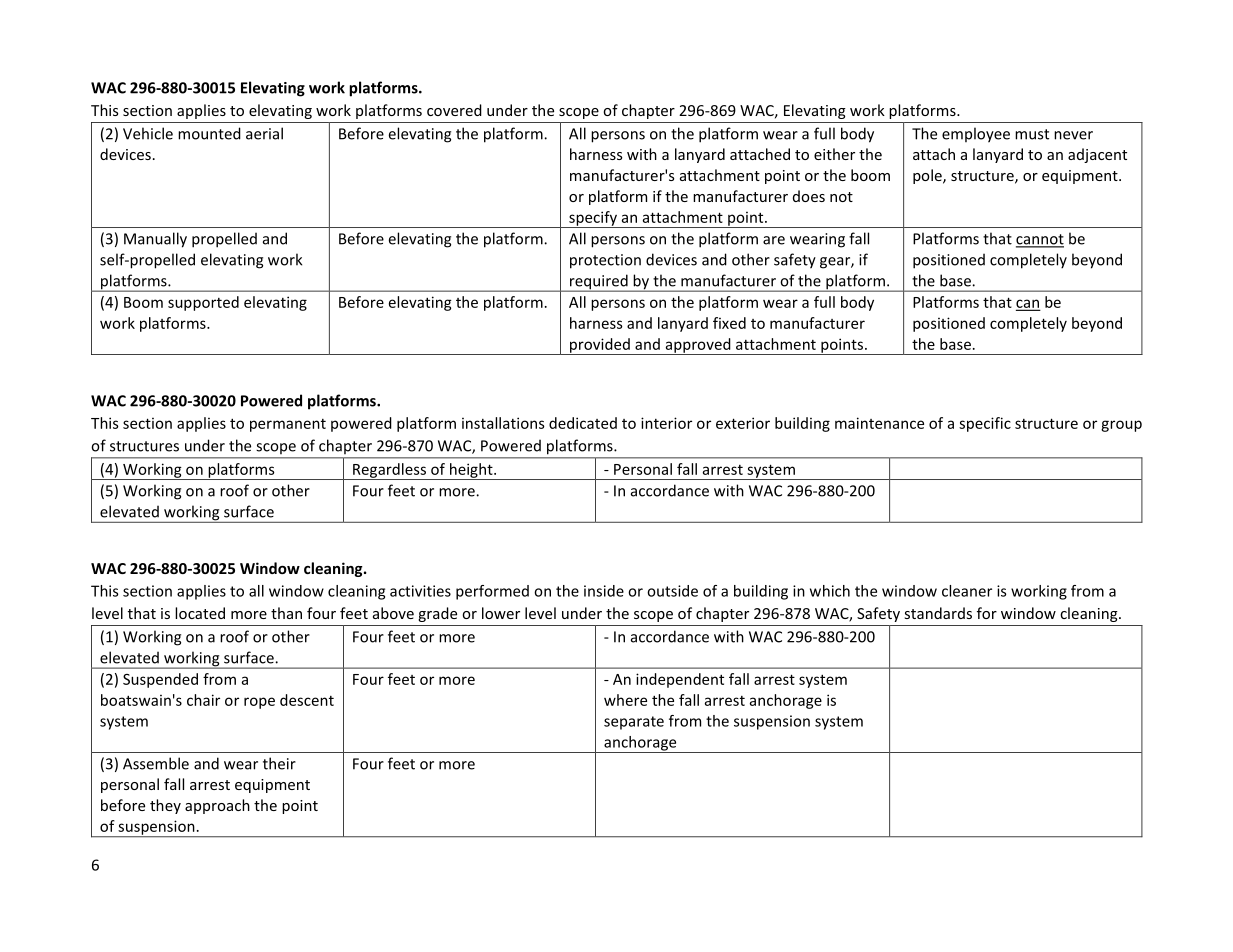  What do you see at coordinates (454, 110) in the screenshot?
I see `covered` at bounding box center [454, 110].
